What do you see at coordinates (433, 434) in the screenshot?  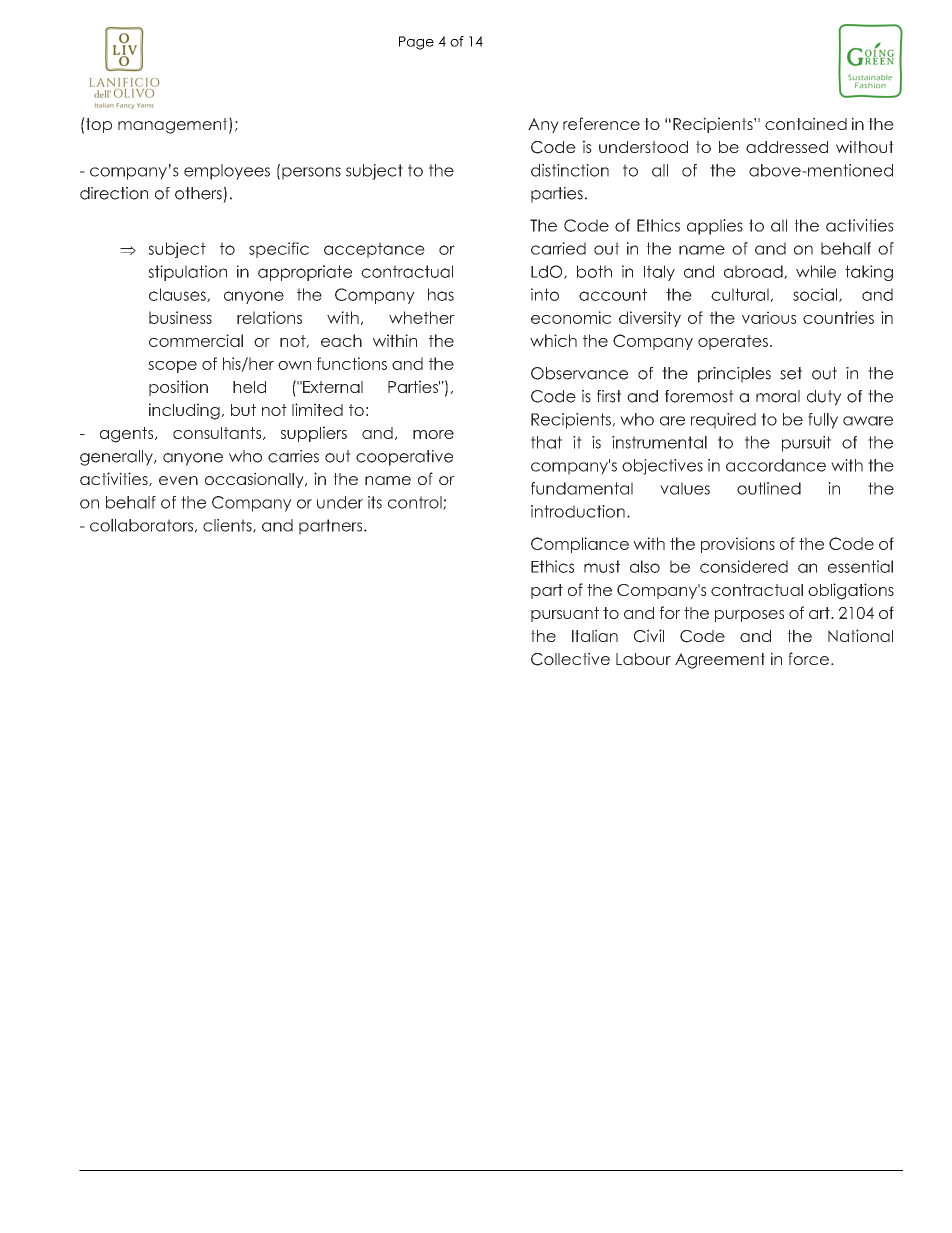 I see `more` at bounding box center [433, 434].
